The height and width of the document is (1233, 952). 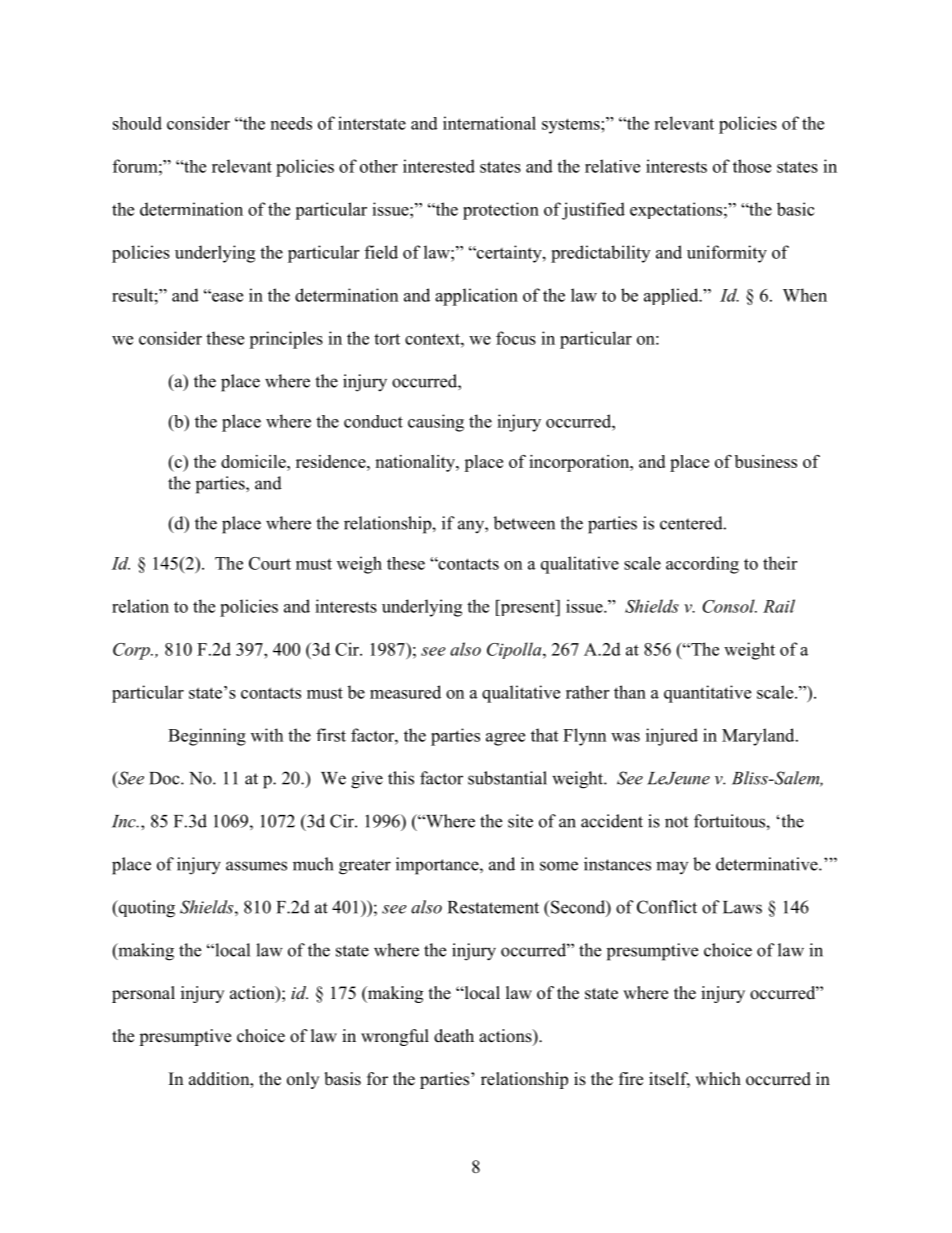 What do you see at coordinates (779, 606) in the document?
I see `Rail` at bounding box center [779, 606].
